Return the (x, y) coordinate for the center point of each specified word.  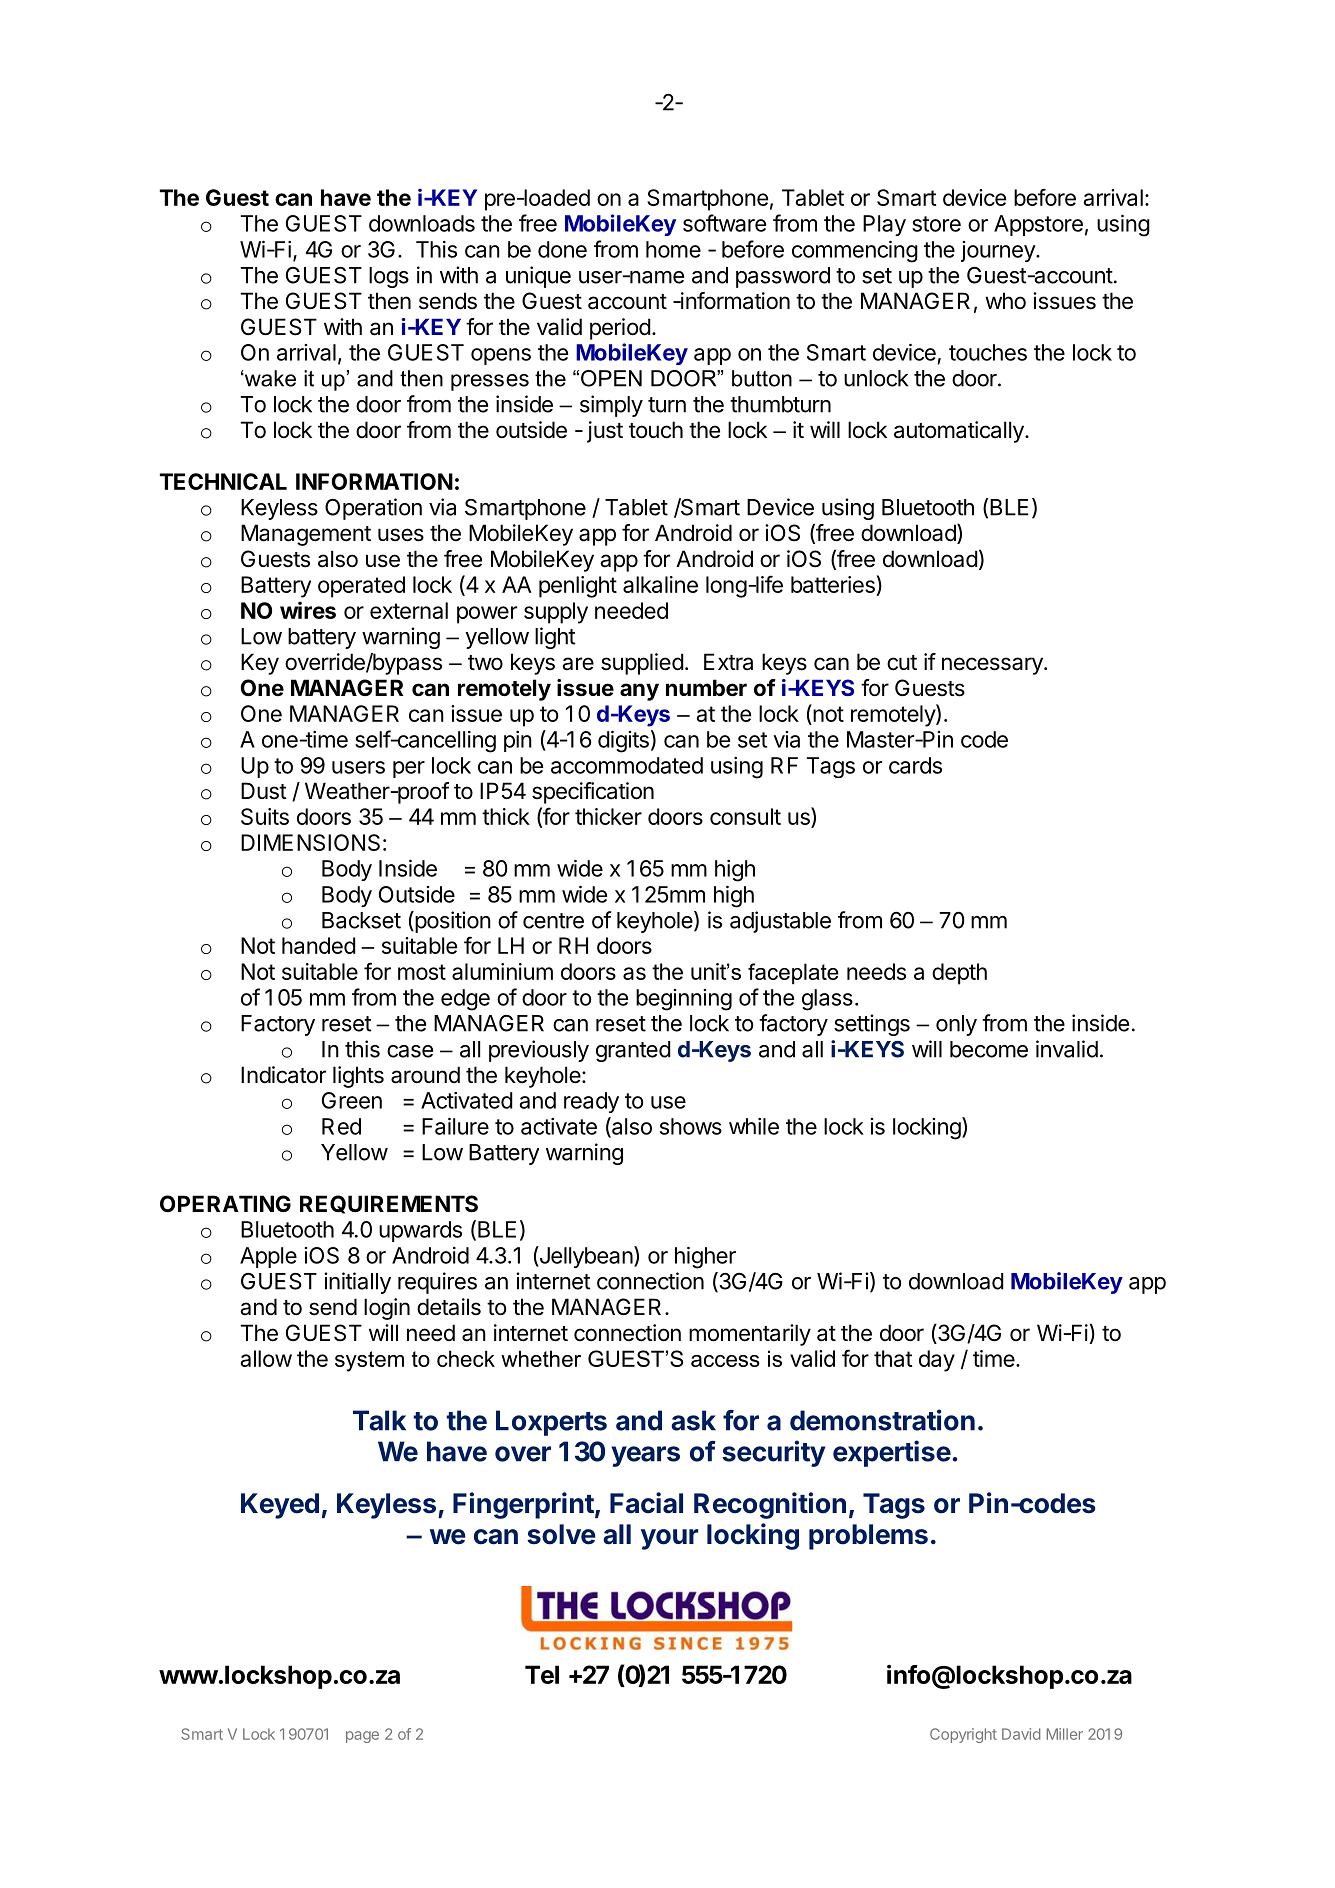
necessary (993, 666)
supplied (642, 664)
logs (389, 277)
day (937, 1361)
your (669, 1539)
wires (308, 610)
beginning (684, 1000)
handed (319, 945)
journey (999, 251)
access (725, 1361)
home (673, 249)
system (369, 1361)
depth (959, 974)
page (362, 1737)
